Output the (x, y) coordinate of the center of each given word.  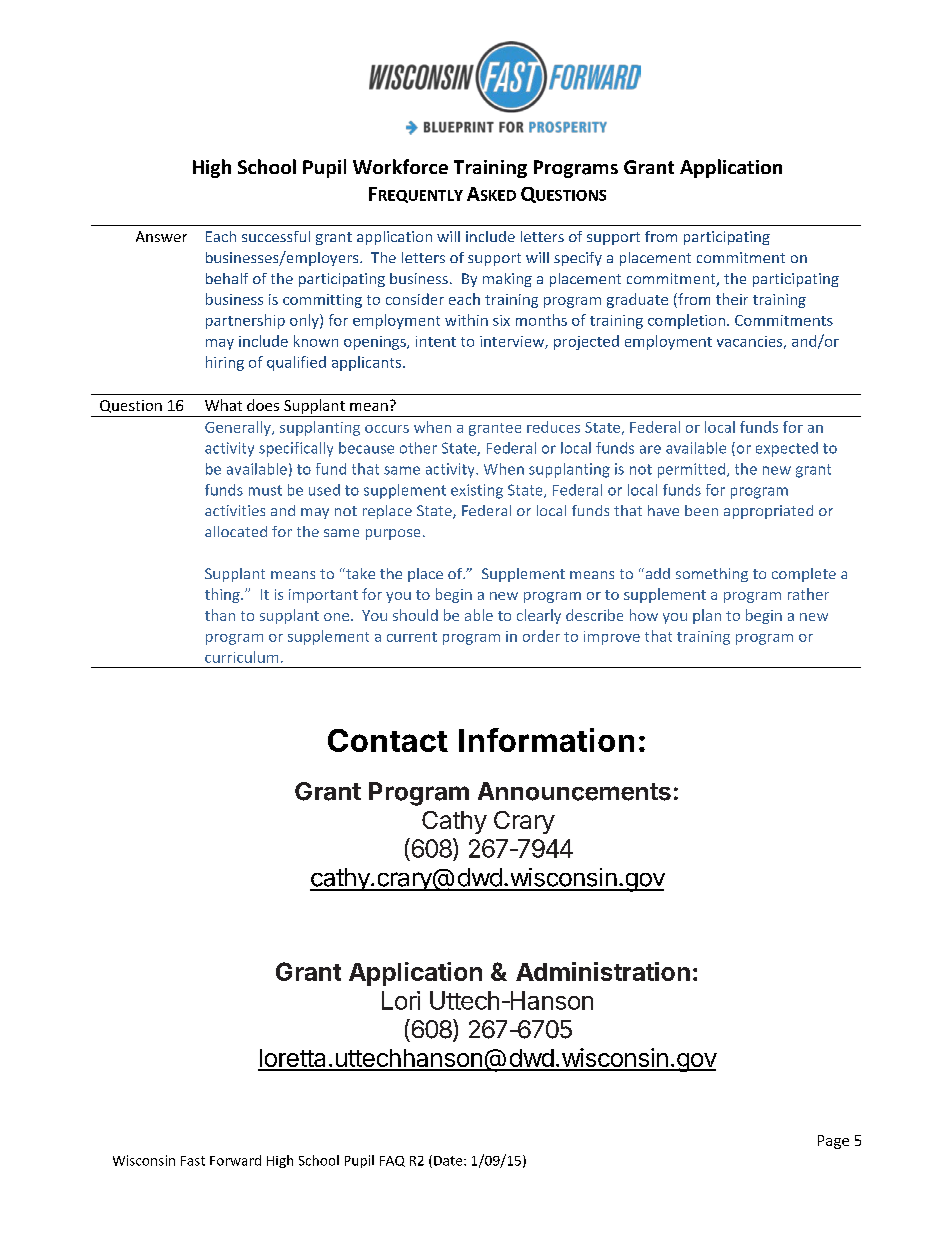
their (732, 299)
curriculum (241, 657)
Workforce (400, 166)
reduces (553, 427)
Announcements (574, 791)
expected (787, 449)
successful (276, 236)
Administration (603, 971)
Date (449, 1161)
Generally (239, 428)
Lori (401, 1000)
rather (808, 594)
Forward (235, 1160)
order (541, 636)
